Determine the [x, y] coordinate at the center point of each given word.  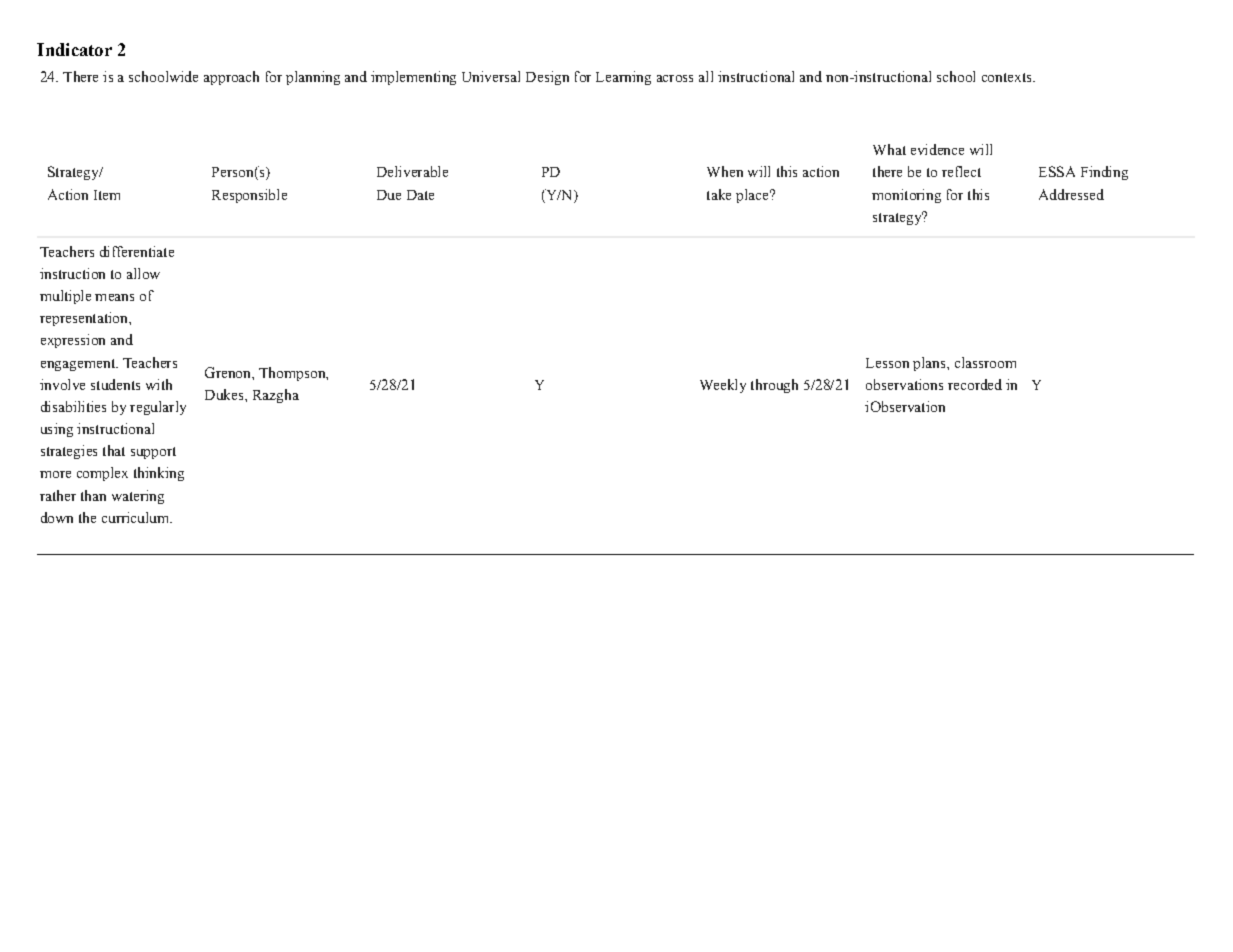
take [719, 194]
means [114, 297]
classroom [985, 362]
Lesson [887, 363]
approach [231, 78]
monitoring [906, 196]
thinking [159, 474]
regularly [158, 408]
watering [138, 497]
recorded [975, 384]
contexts [1008, 77]
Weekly [723, 386]
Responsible [249, 196]
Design [547, 78]
